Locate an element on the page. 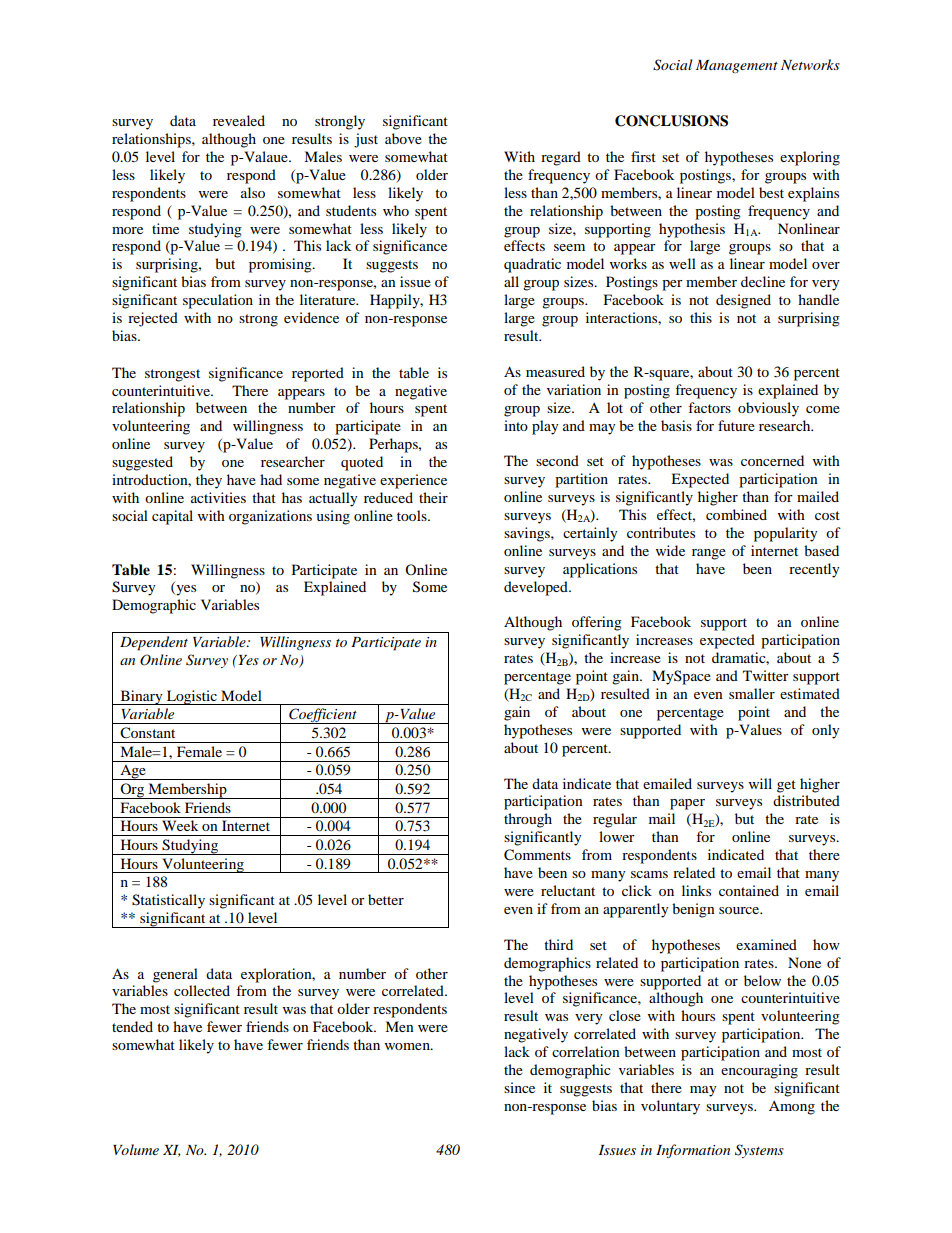 The width and height of the page is (952, 1233). Volume is located at coordinates (136, 1149).
